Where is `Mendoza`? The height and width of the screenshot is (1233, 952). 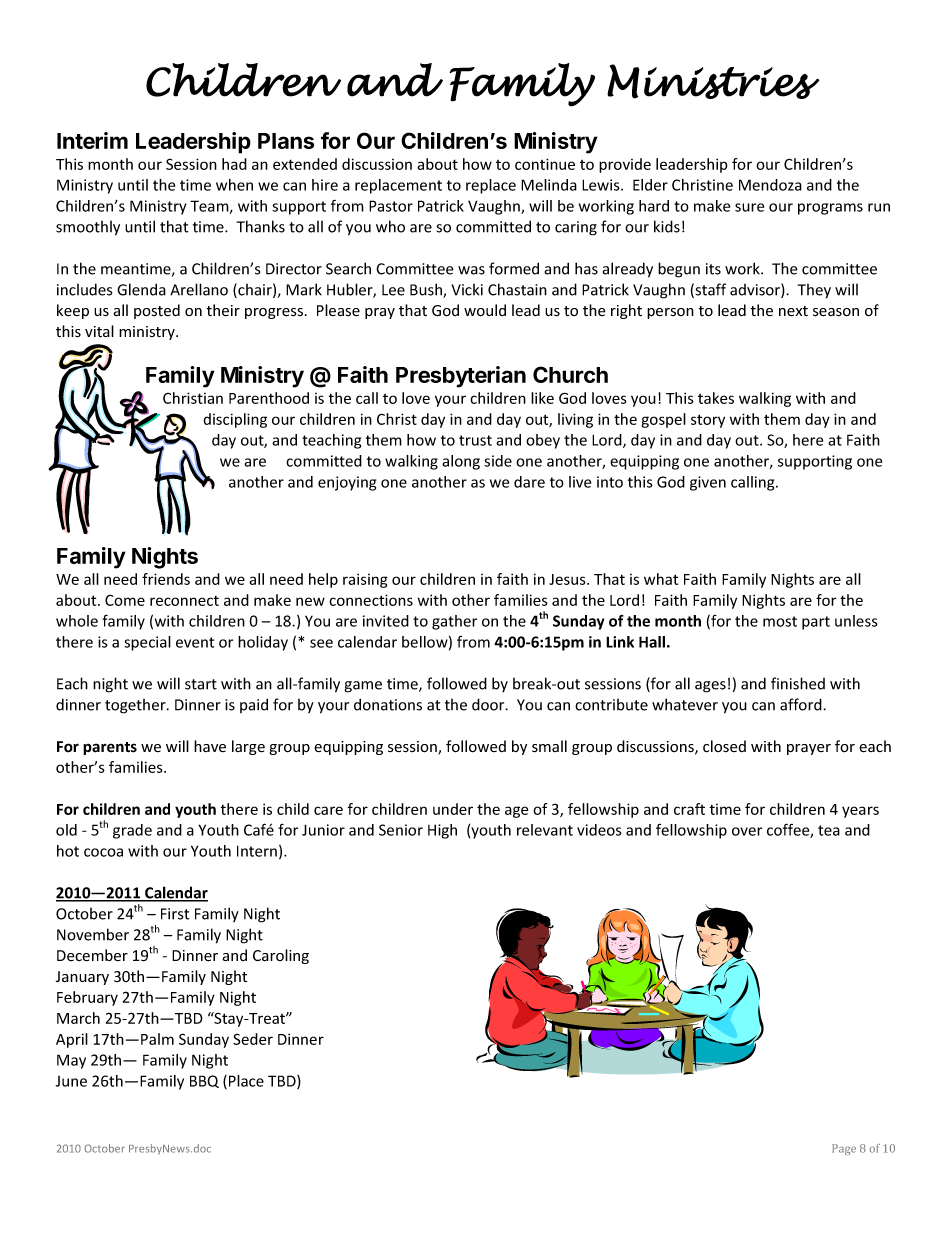 Mendoza is located at coordinates (770, 185).
